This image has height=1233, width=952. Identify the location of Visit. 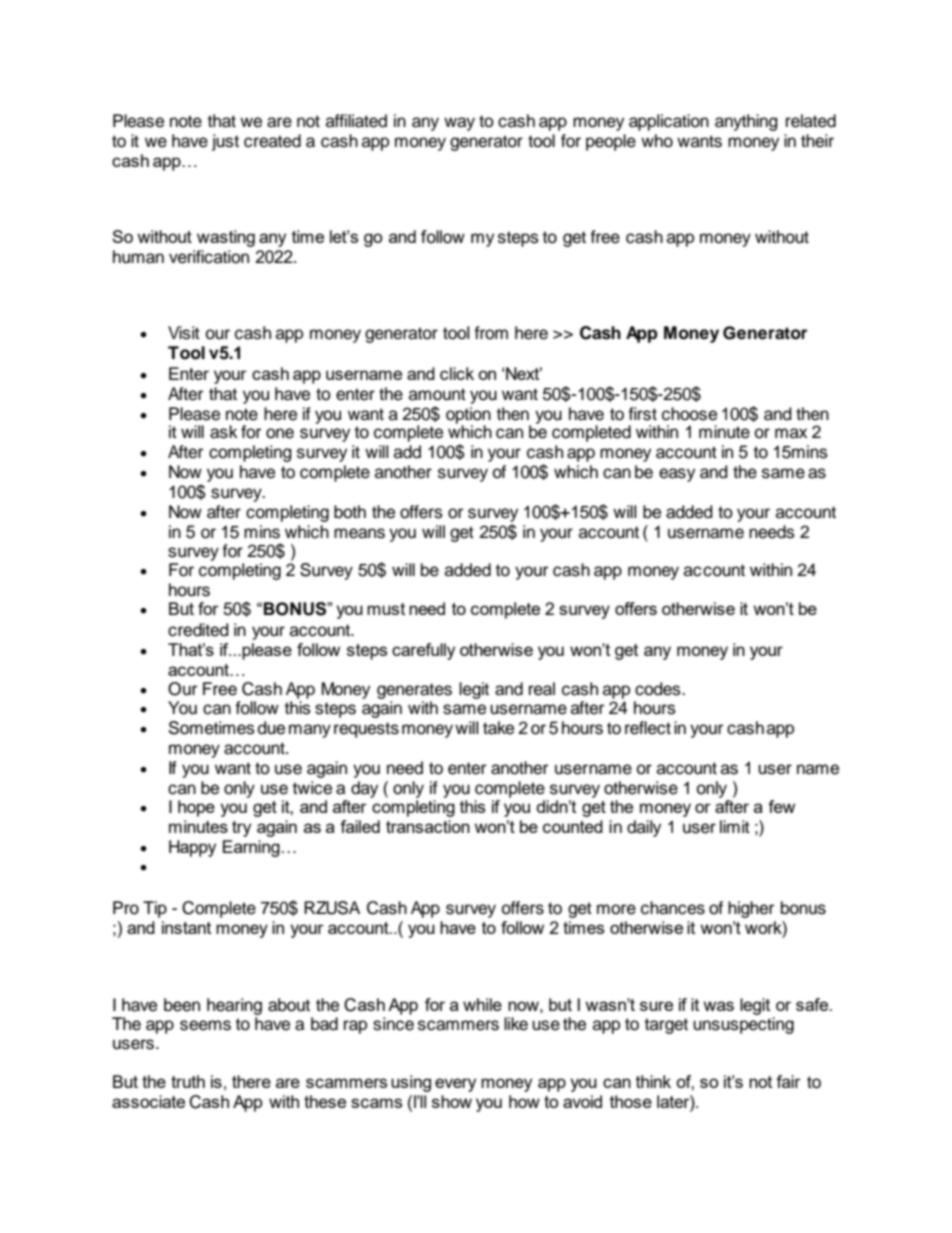
(184, 333).
